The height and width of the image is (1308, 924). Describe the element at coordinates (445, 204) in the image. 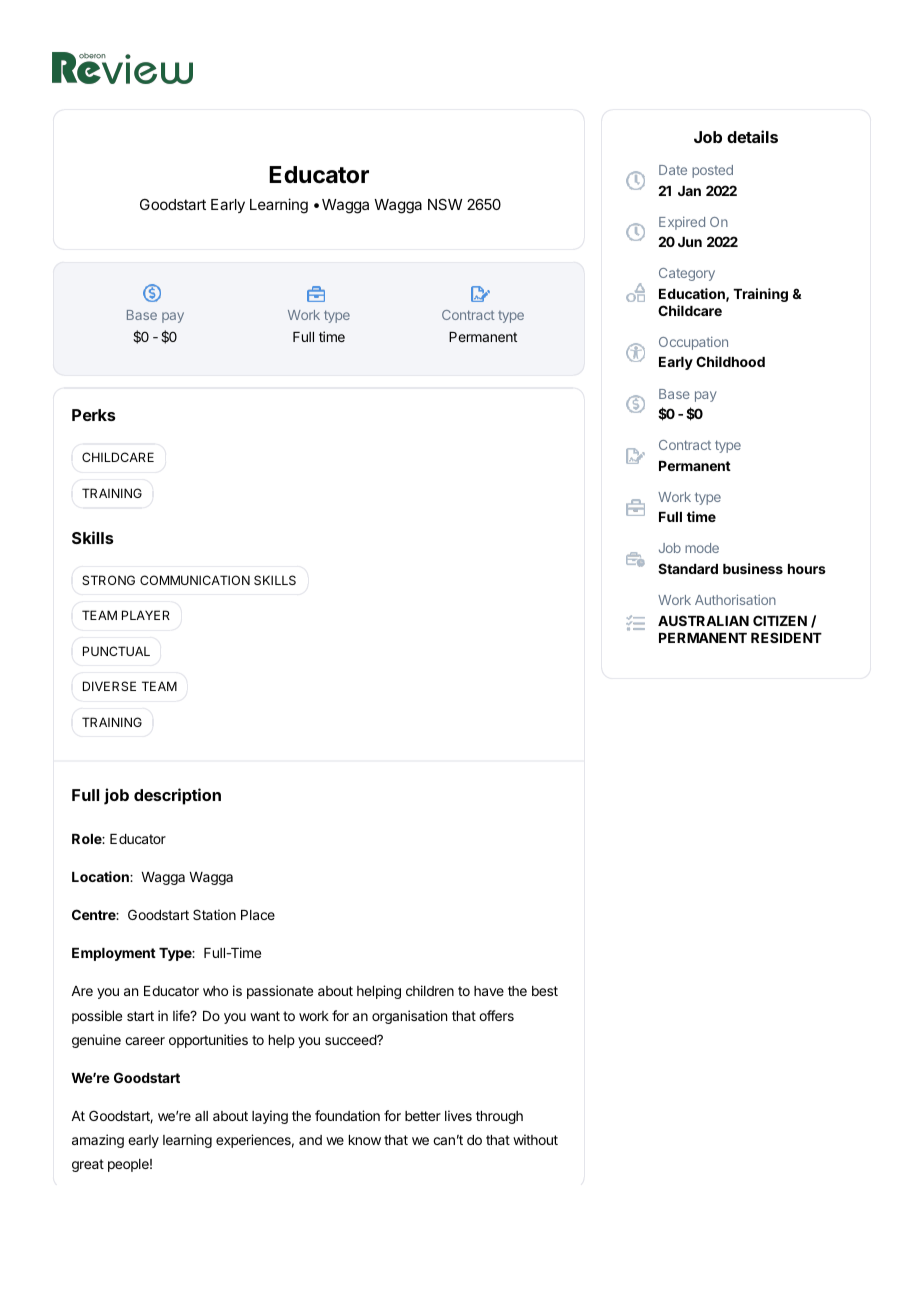

I see `NSW` at that location.
